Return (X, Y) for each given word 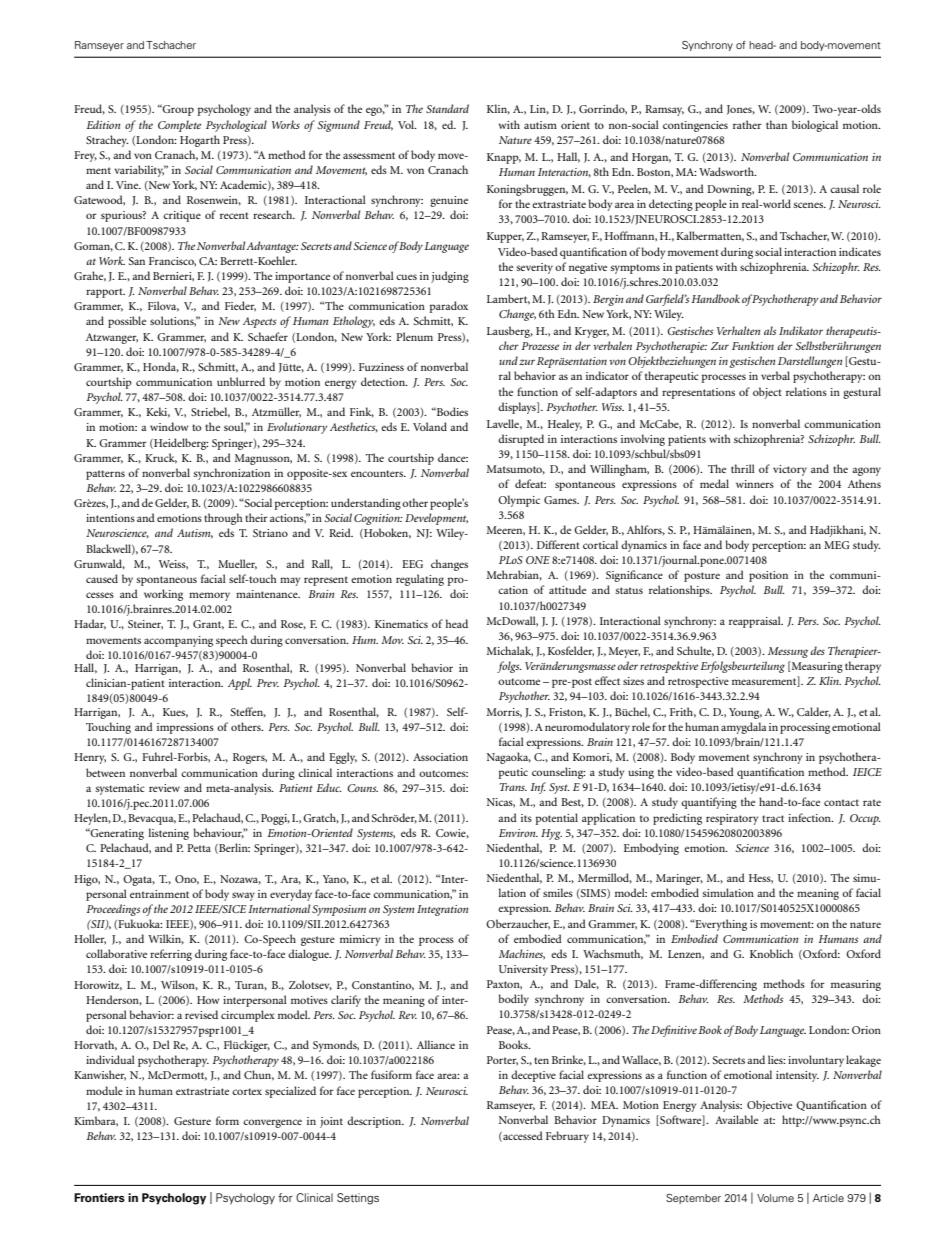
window (169, 426)
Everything (720, 925)
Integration (442, 910)
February (567, 1137)
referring (171, 955)
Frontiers (99, 1198)
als (770, 330)
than (776, 124)
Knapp (504, 158)
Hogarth (200, 141)
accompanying (178, 641)
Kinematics (401, 624)
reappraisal (756, 622)
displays (518, 408)
